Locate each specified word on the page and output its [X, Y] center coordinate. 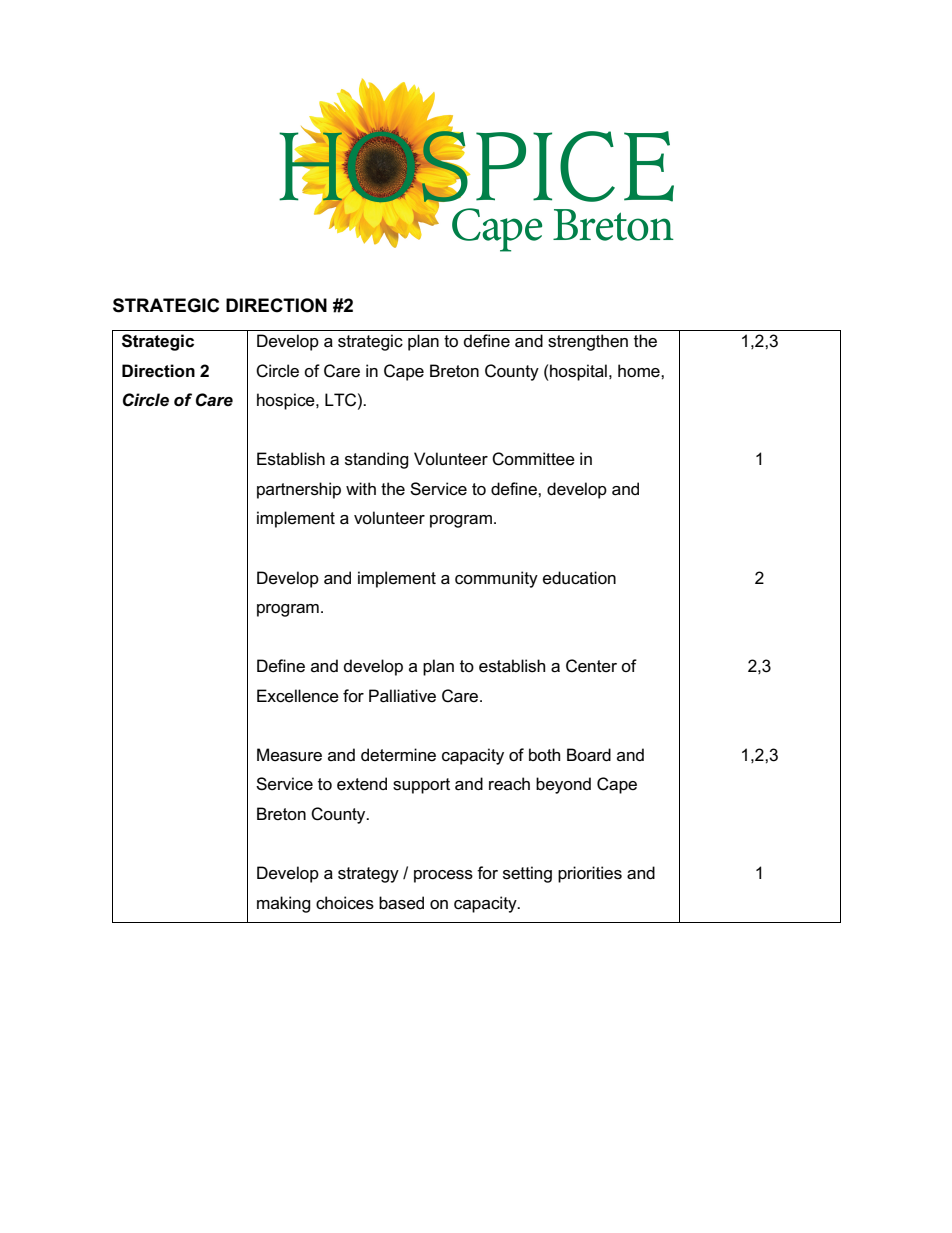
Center [591, 666]
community [496, 579]
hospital [577, 372]
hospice [287, 401]
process [443, 876]
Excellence [298, 696]
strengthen [588, 342]
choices [345, 903]
